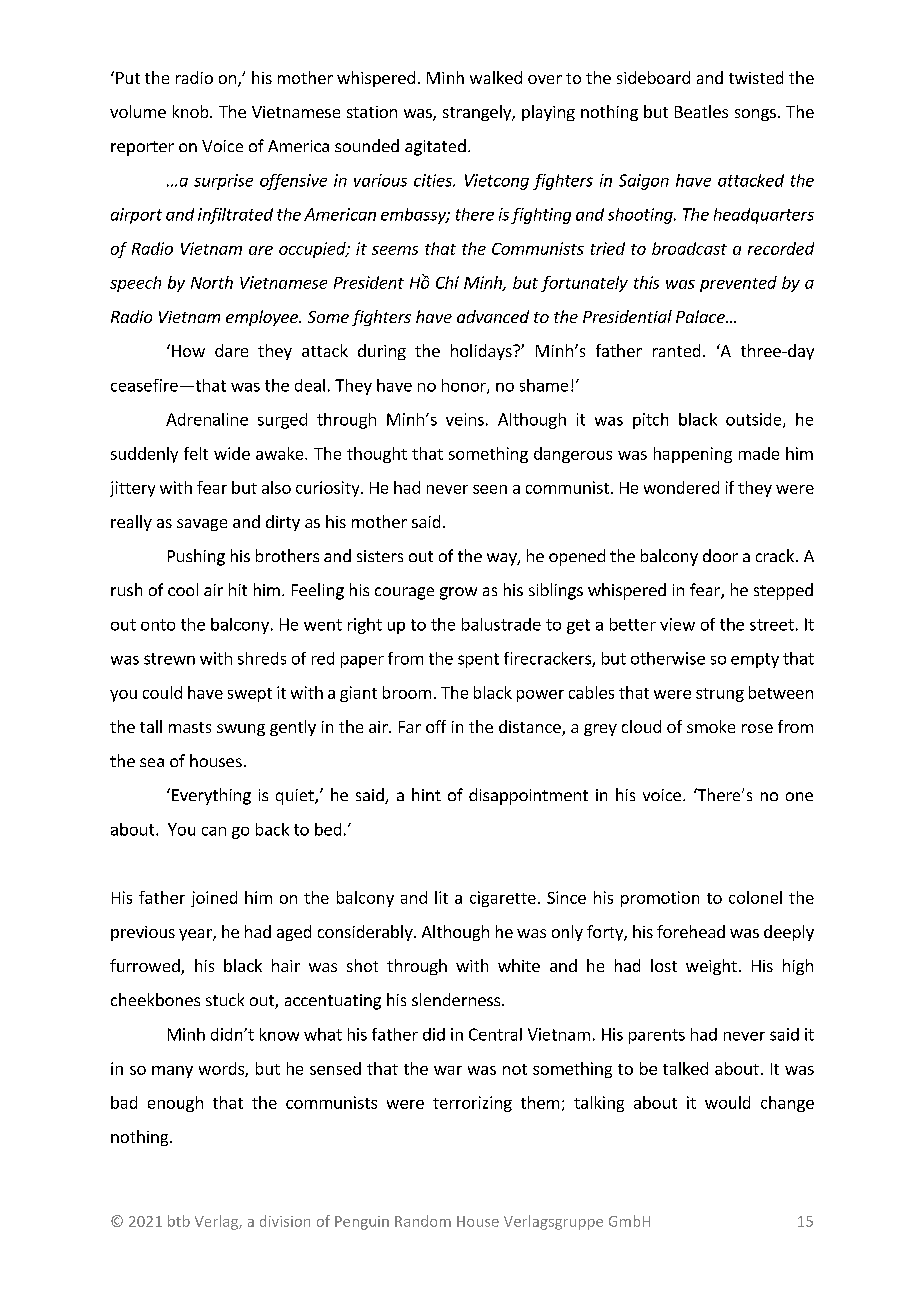 The width and height of the screenshot is (924, 1309). Describe the element at coordinates (701, 111) in the screenshot. I see `Beatles` at that location.
